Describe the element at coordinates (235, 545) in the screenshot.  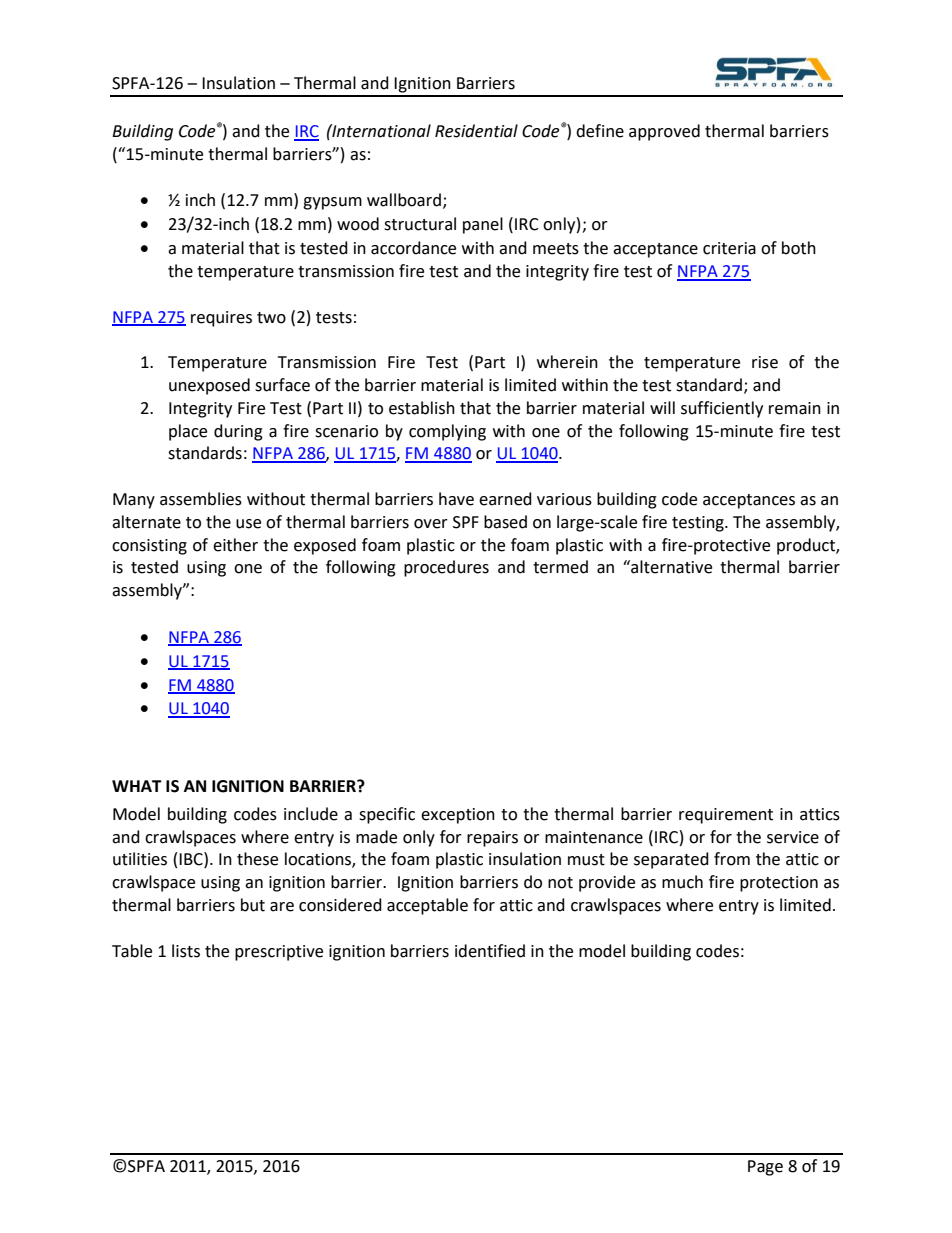
I see `either` at that location.
